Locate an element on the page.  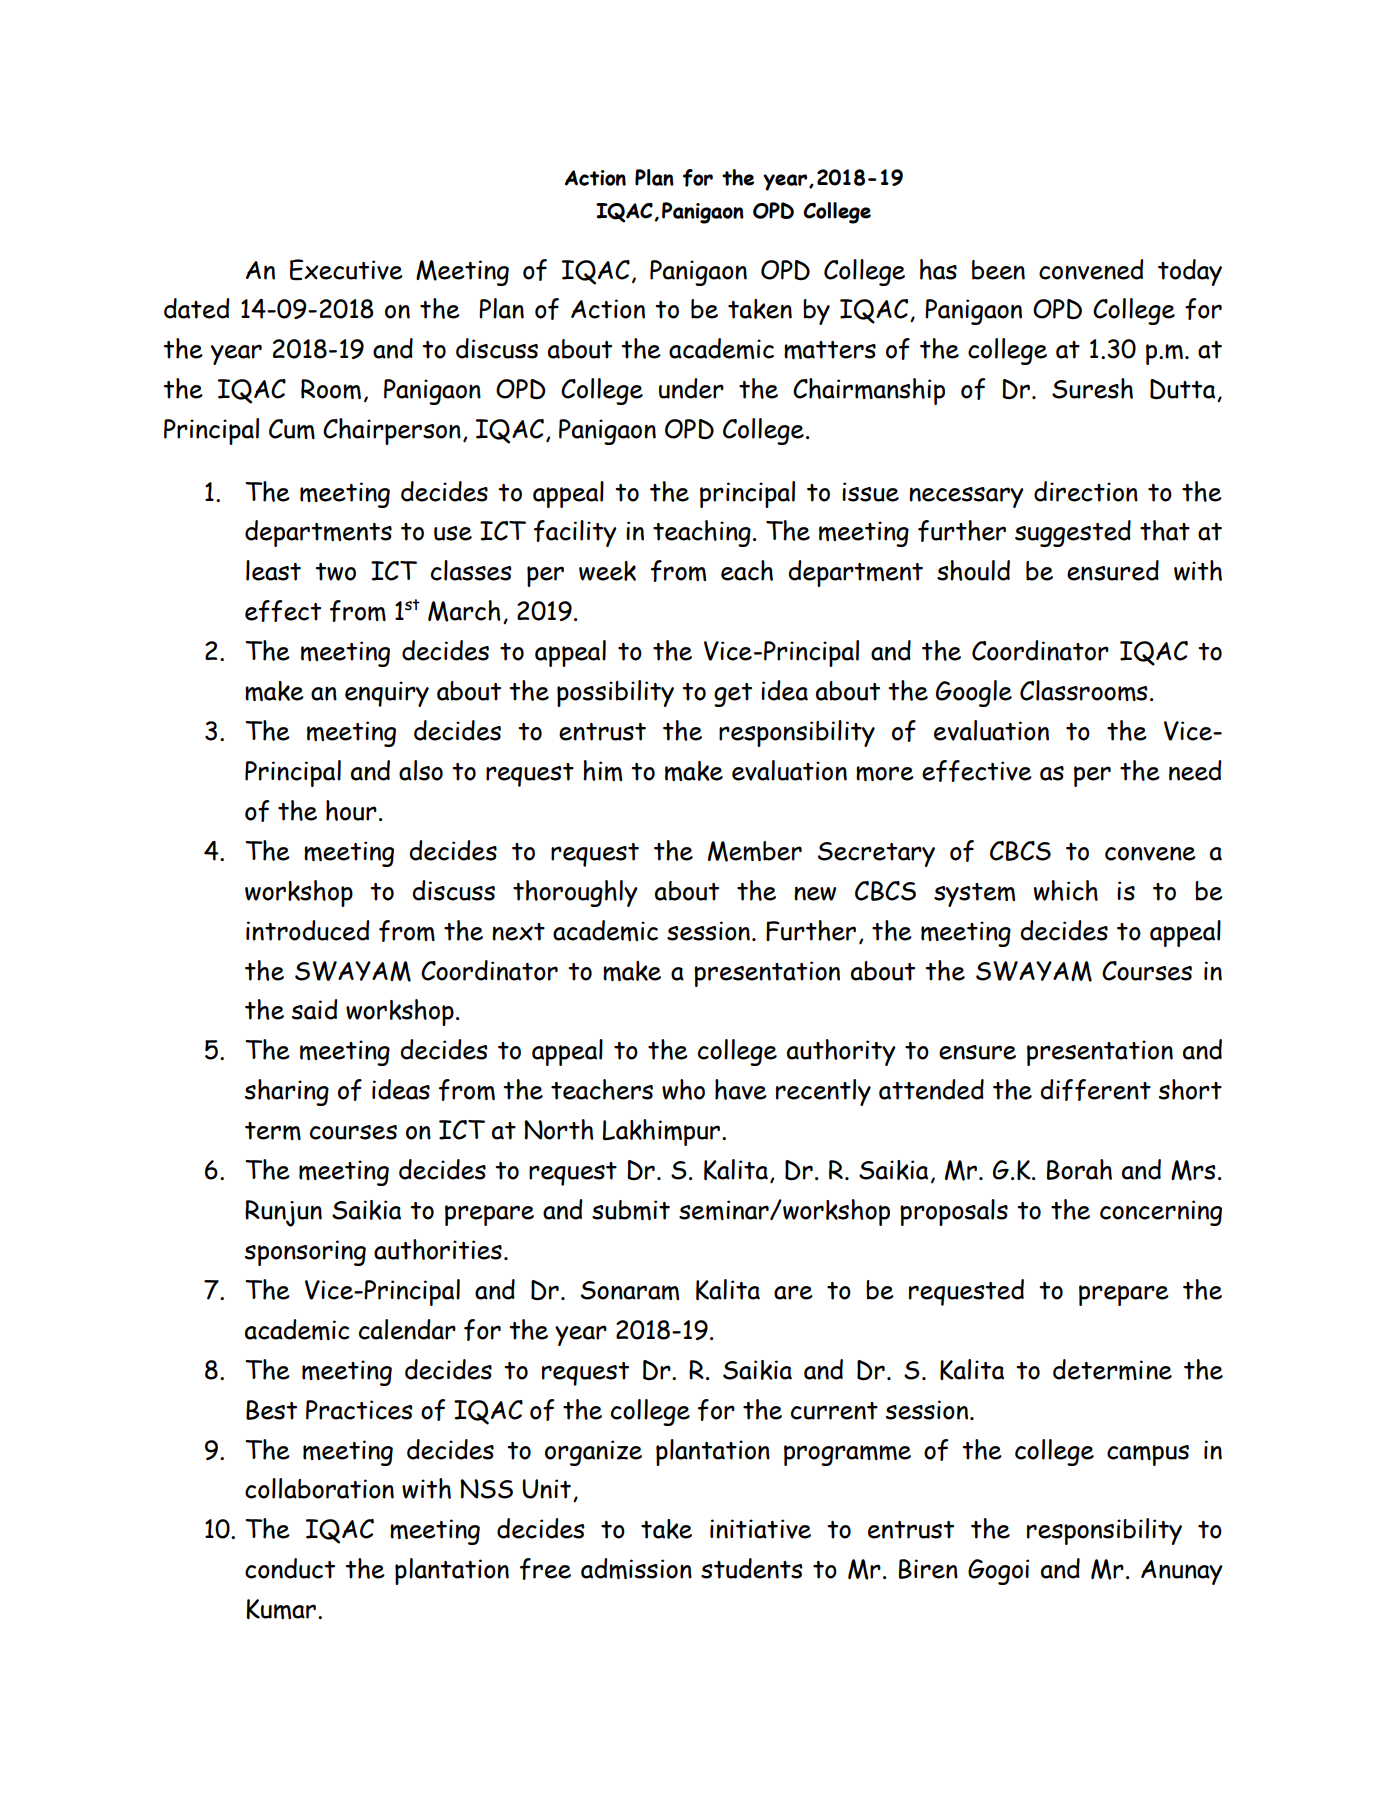
two is located at coordinates (335, 572).
